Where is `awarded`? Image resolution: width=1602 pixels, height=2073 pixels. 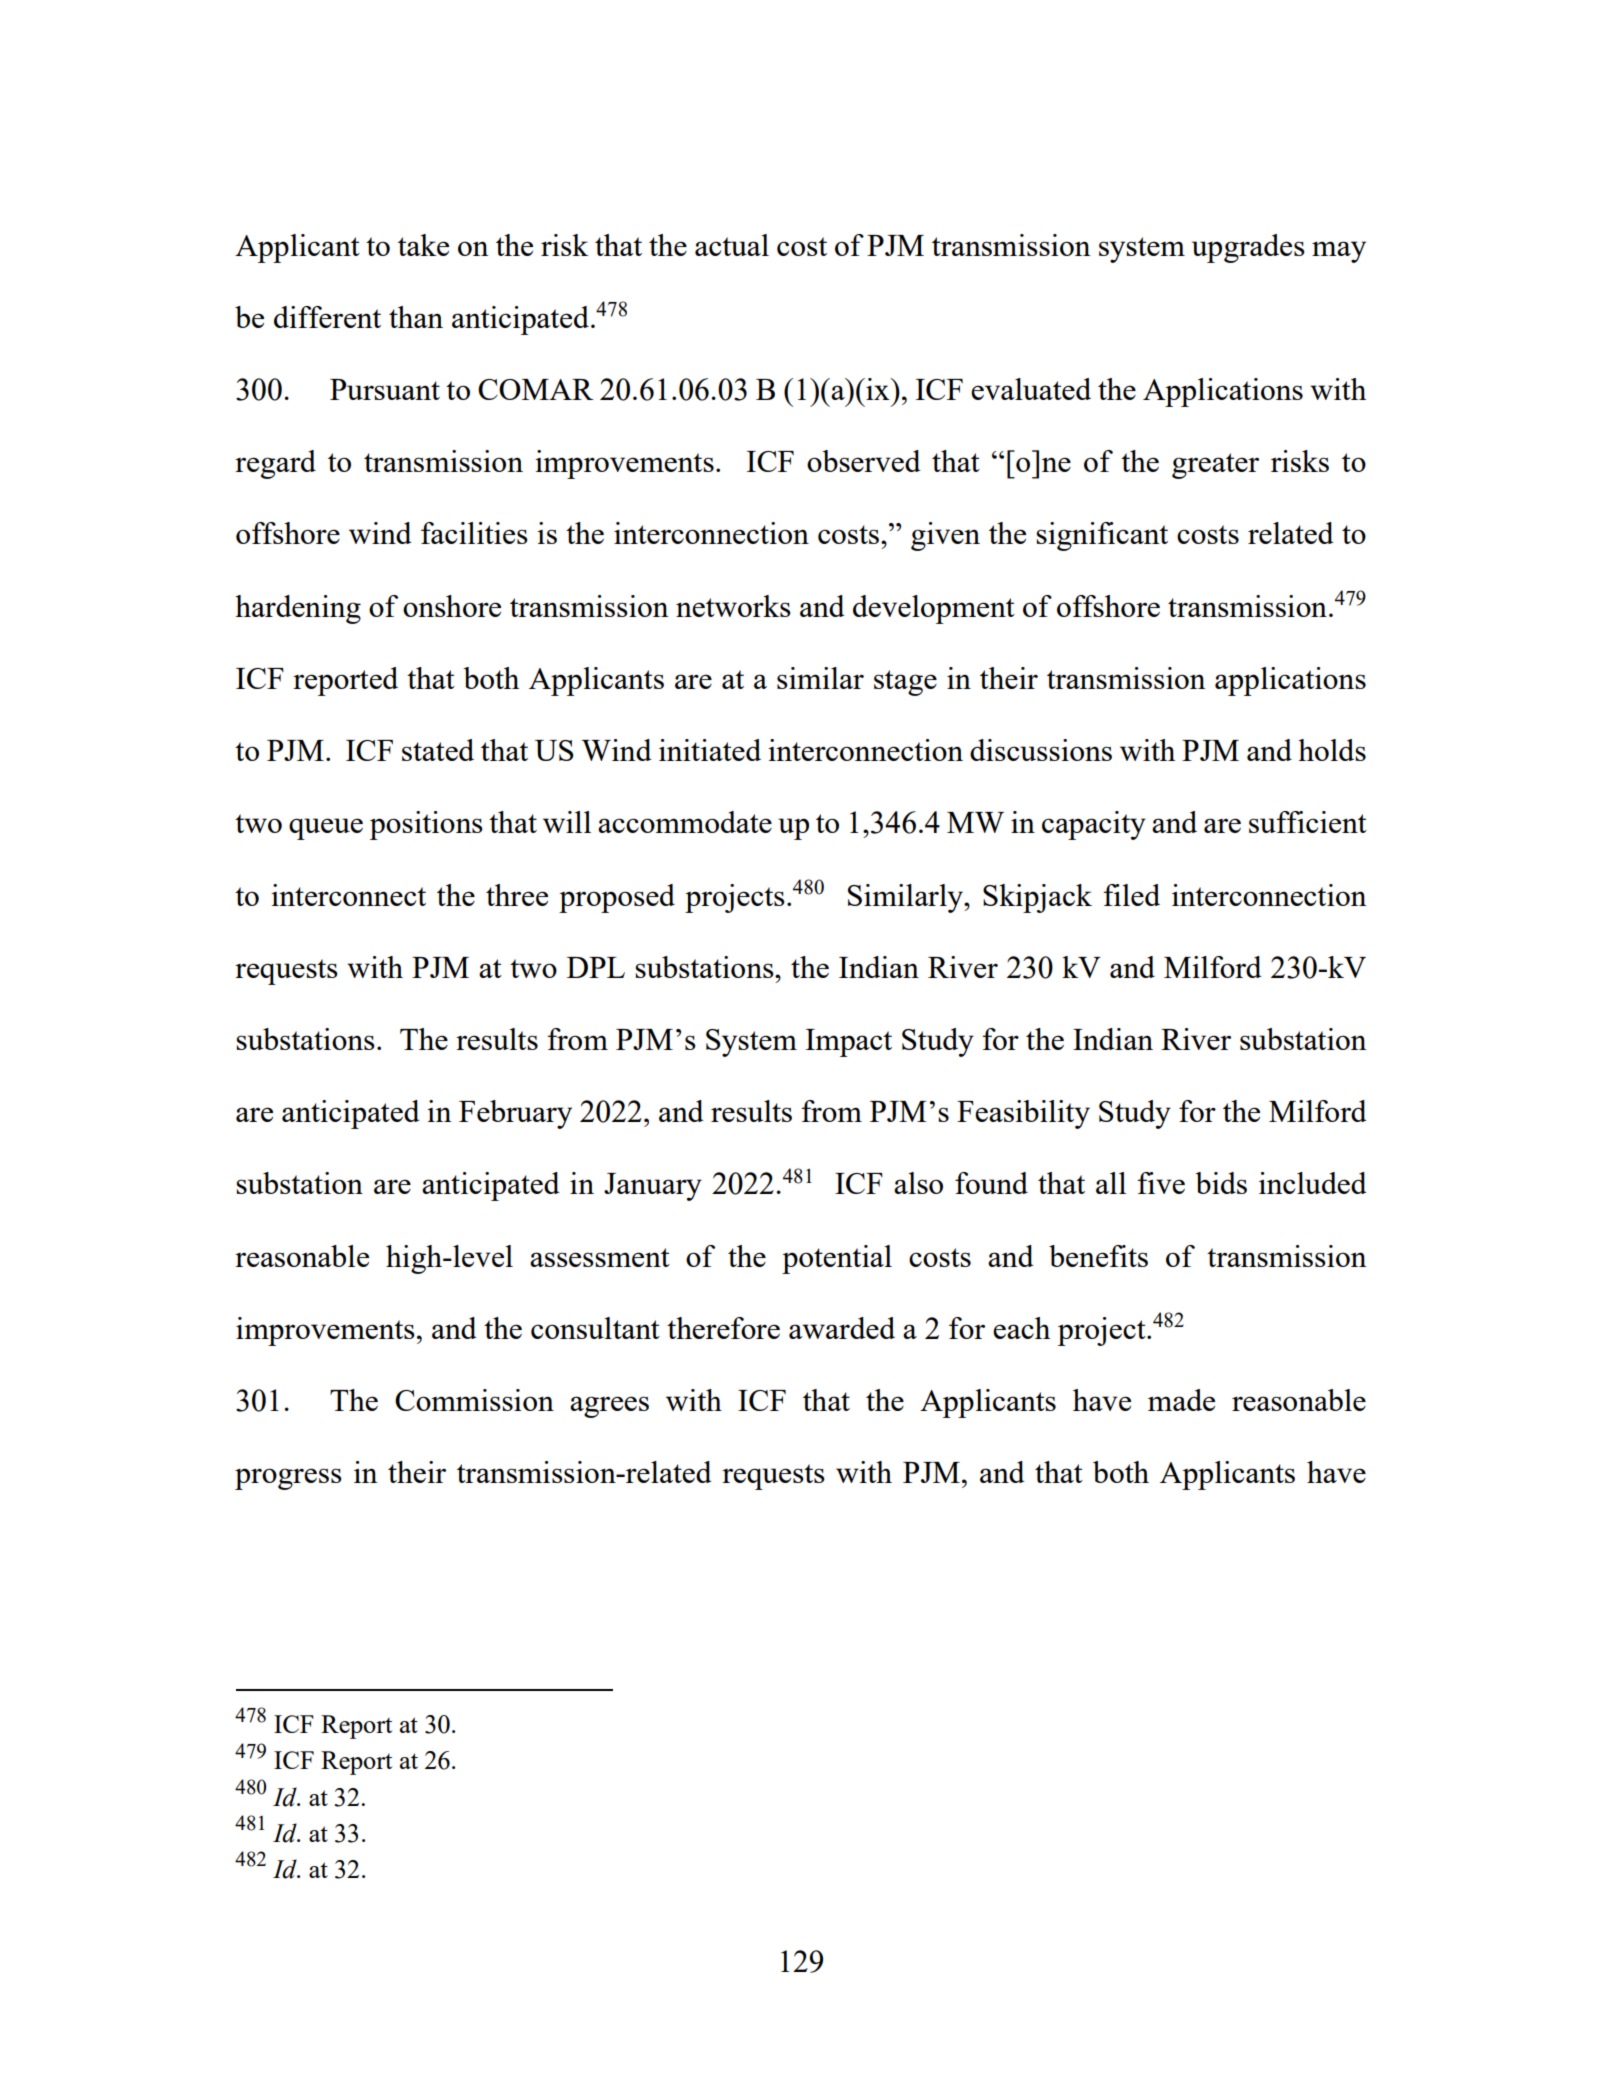 awarded is located at coordinates (842, 1328).
